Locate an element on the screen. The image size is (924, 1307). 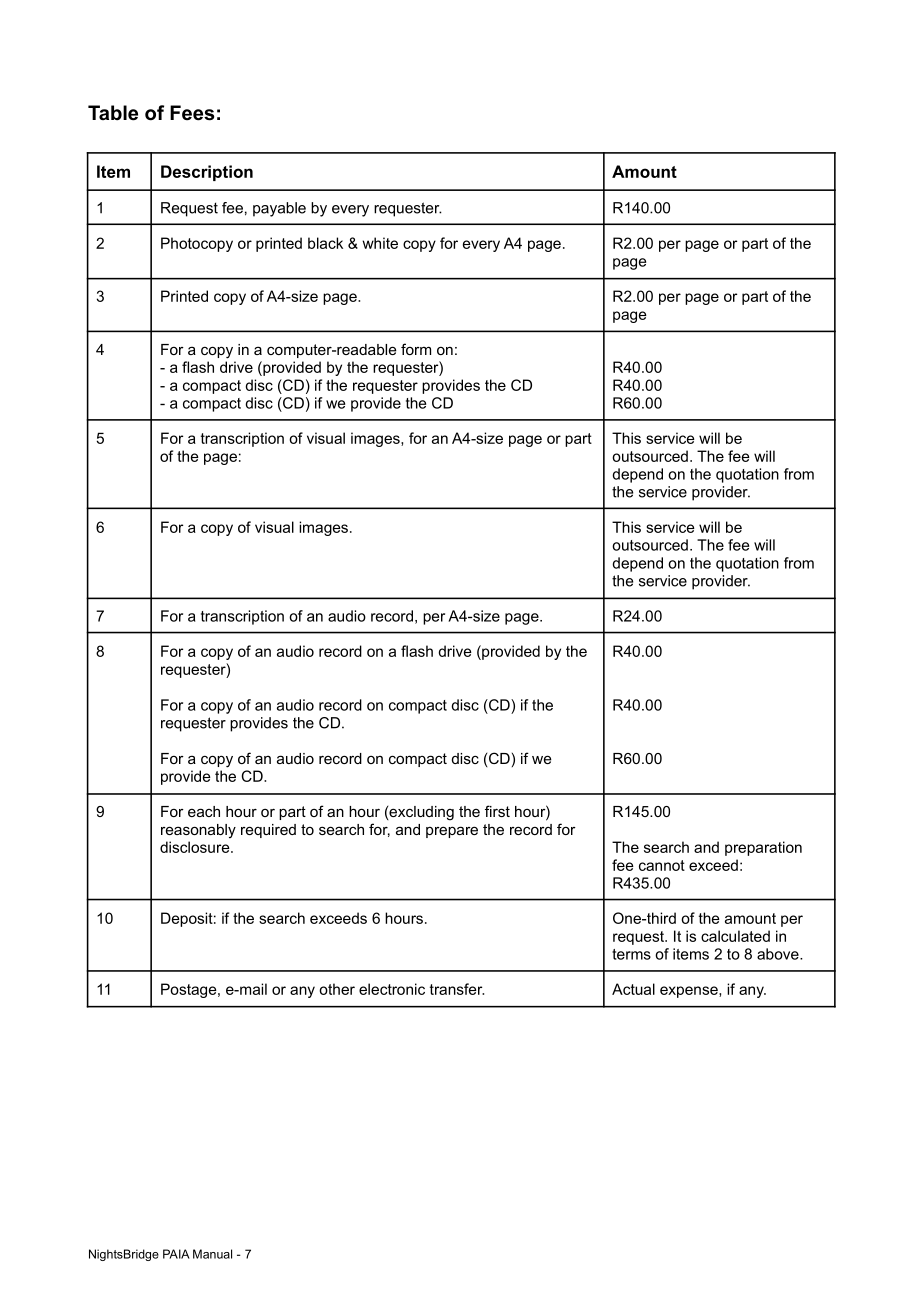
white is located at coordinates (380, 243).
